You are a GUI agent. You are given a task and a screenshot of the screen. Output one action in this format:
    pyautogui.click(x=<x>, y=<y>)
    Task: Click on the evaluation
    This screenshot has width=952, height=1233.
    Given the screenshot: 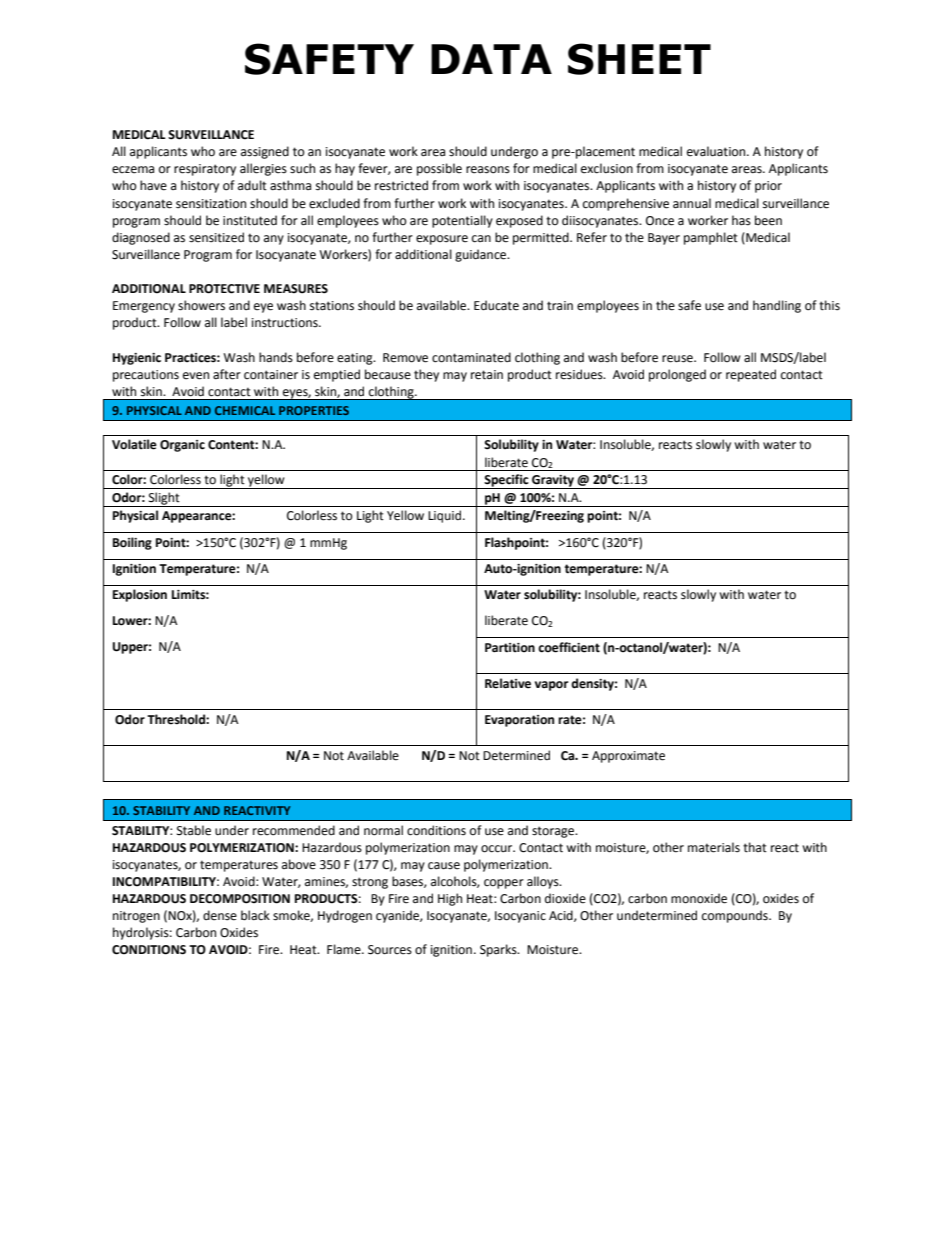 What is the action you would take?
    pyautogui.click(x=717, y=151)
